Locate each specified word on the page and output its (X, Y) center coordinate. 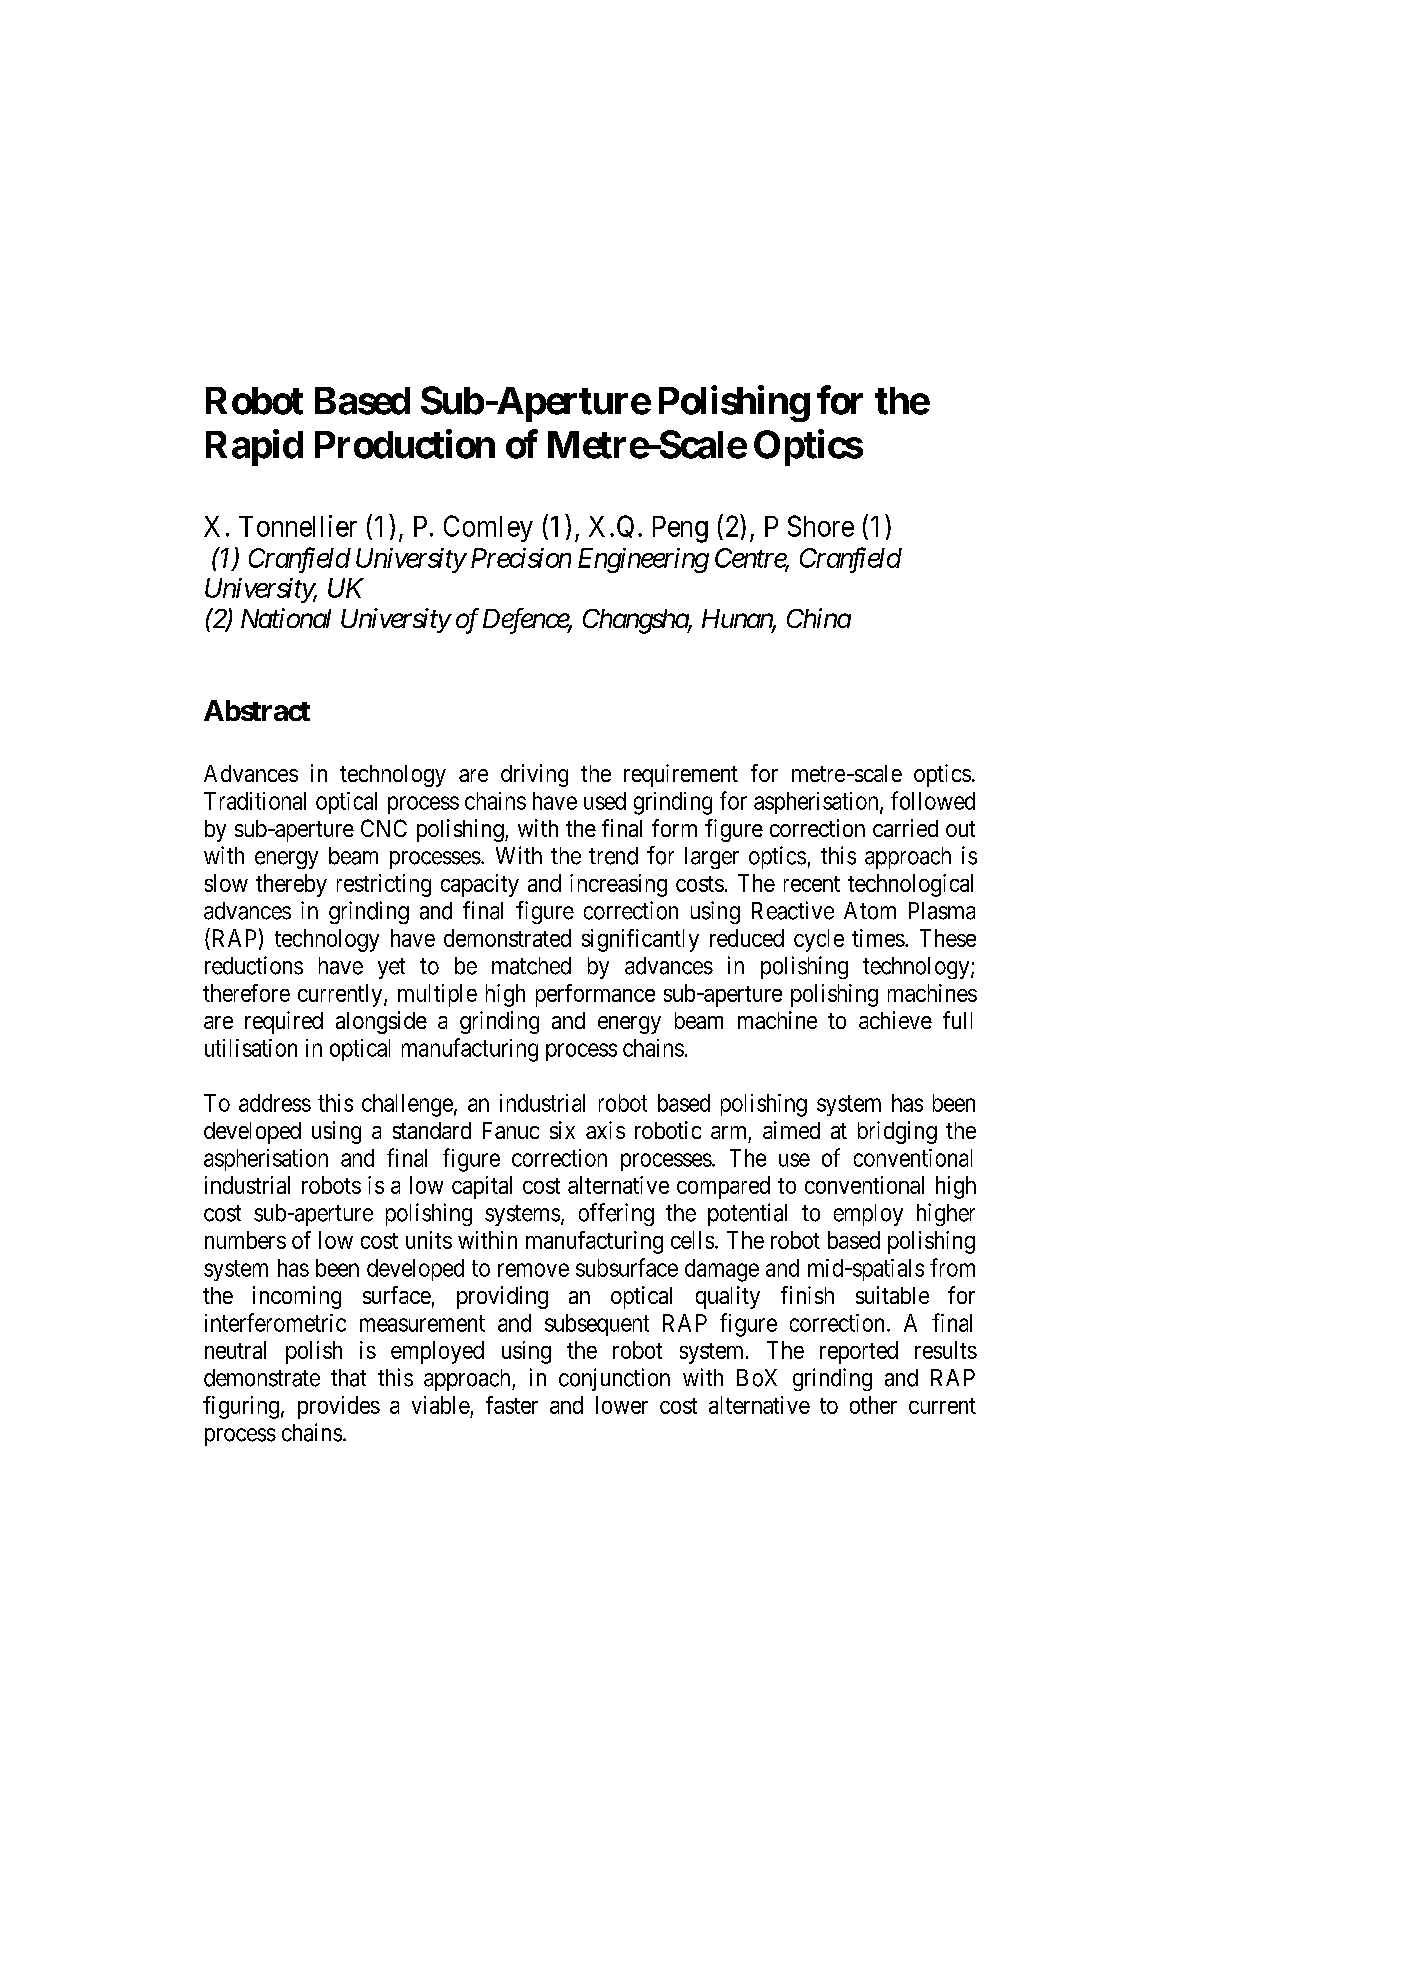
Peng (680, 529)
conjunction (614, 1379)
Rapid (254, 447)
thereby (291, 885)
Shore (821, 526)
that (348, 1378)
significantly (640, 940)
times (878, 938)
